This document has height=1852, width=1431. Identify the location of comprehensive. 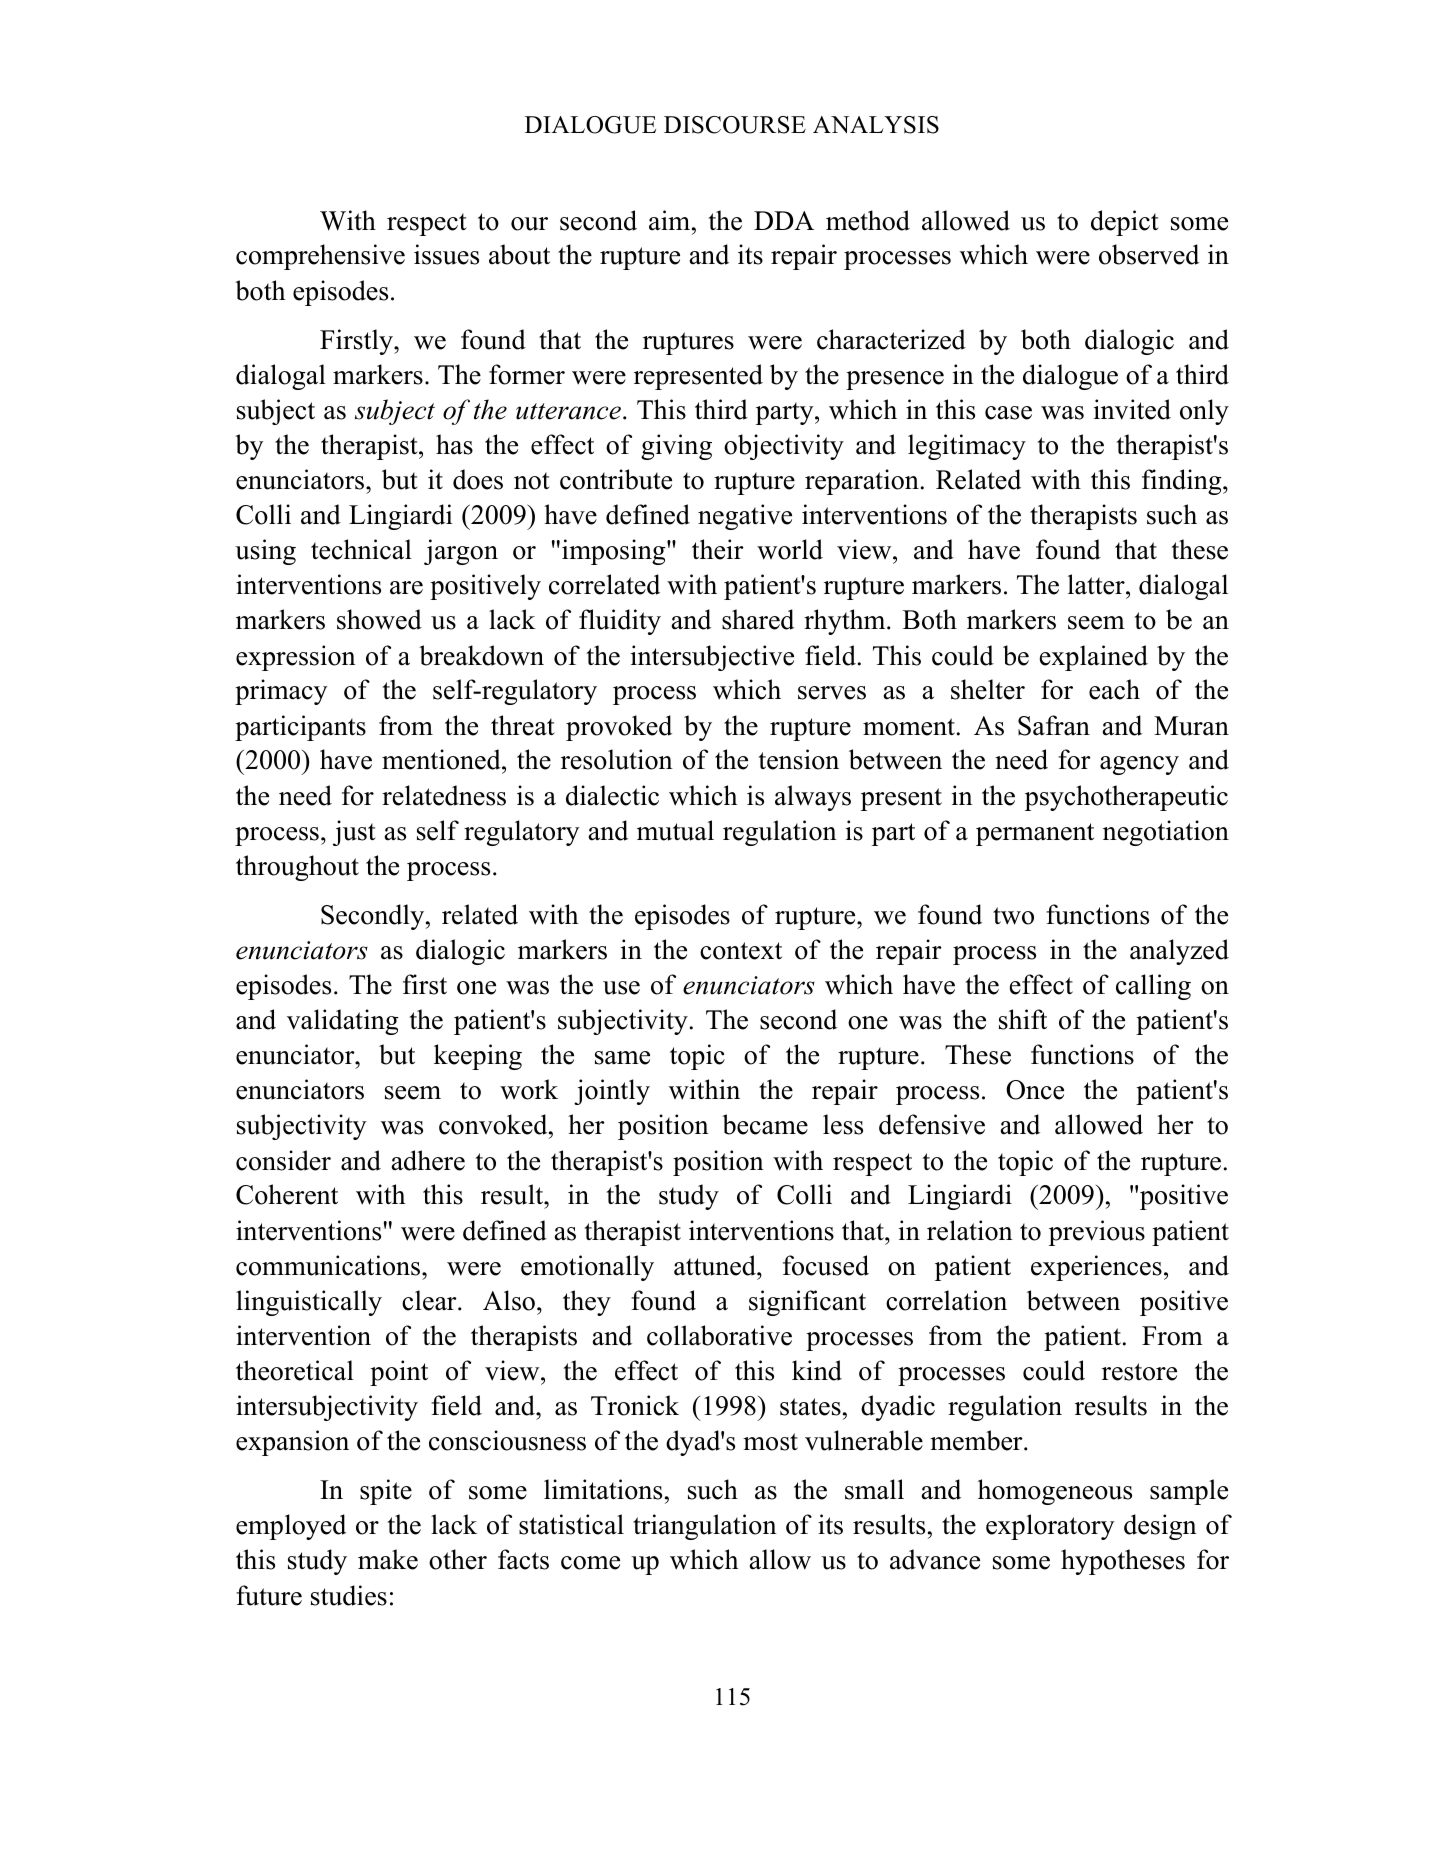
(320, 257).
